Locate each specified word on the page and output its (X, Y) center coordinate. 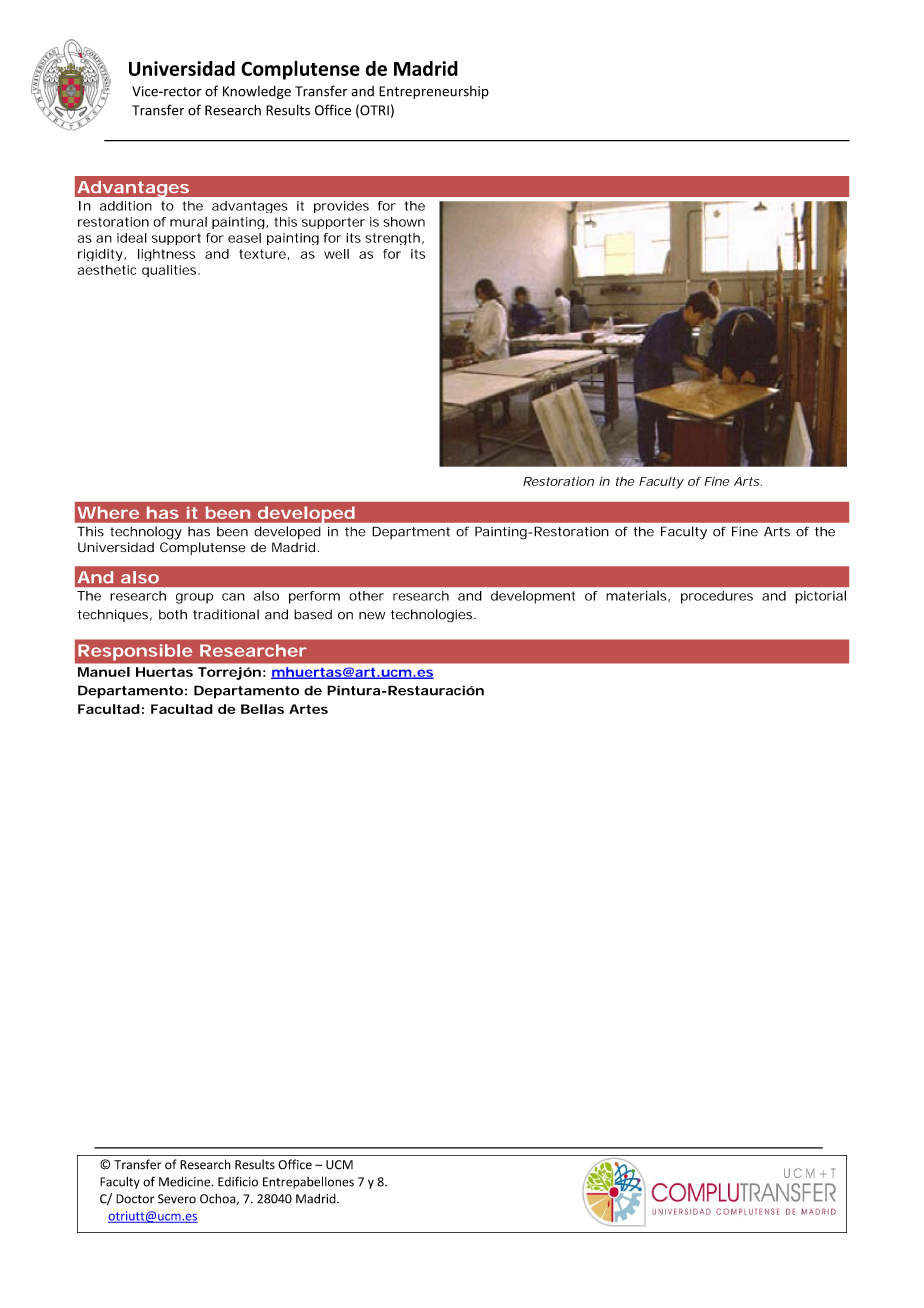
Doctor (135, 1199)
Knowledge (257, 92)
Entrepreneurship (434, 92)
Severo (177, 1199)
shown (404, 222)
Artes (308, 709)
